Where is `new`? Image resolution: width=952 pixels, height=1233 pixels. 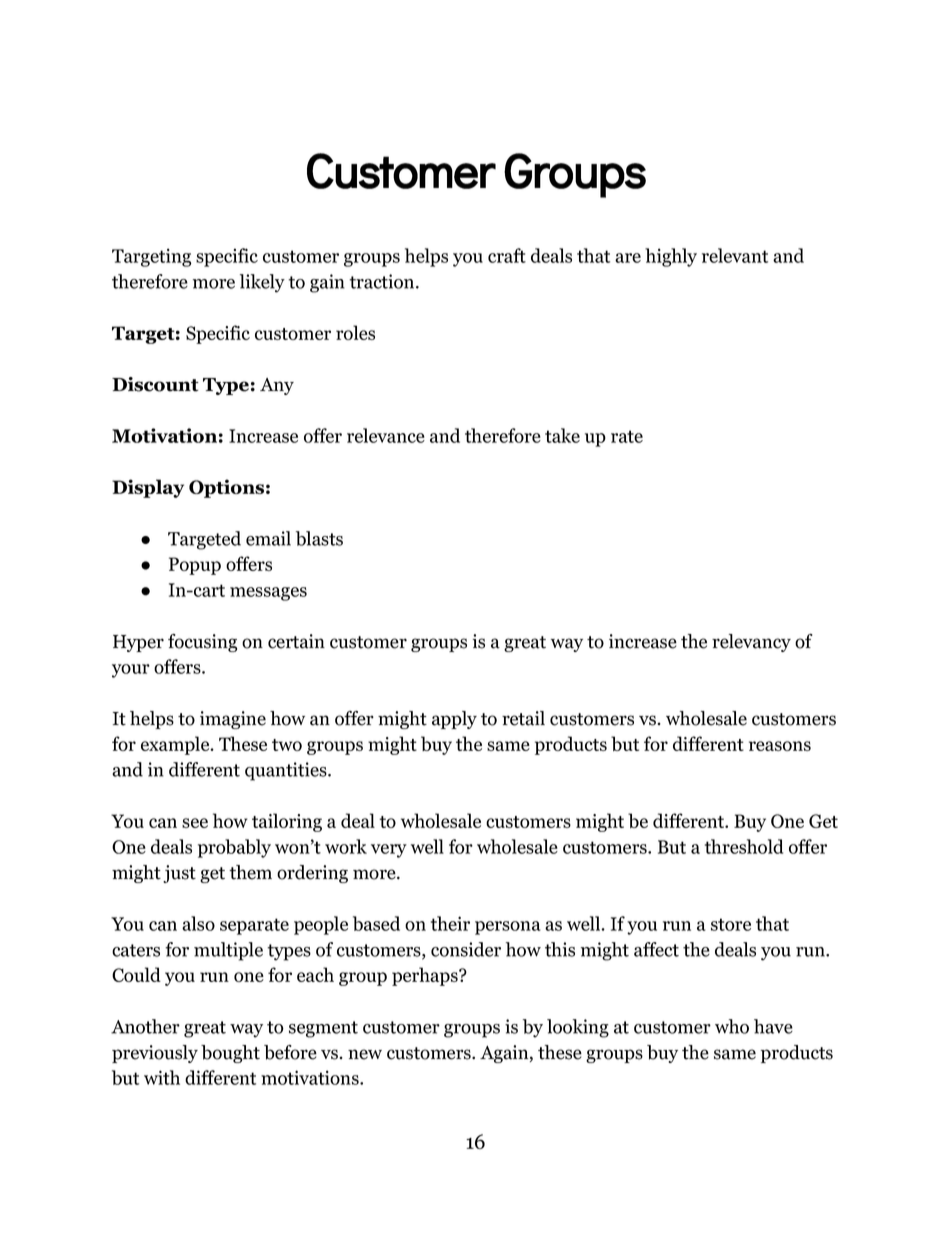
new is located at coordinates (365, 1054).
